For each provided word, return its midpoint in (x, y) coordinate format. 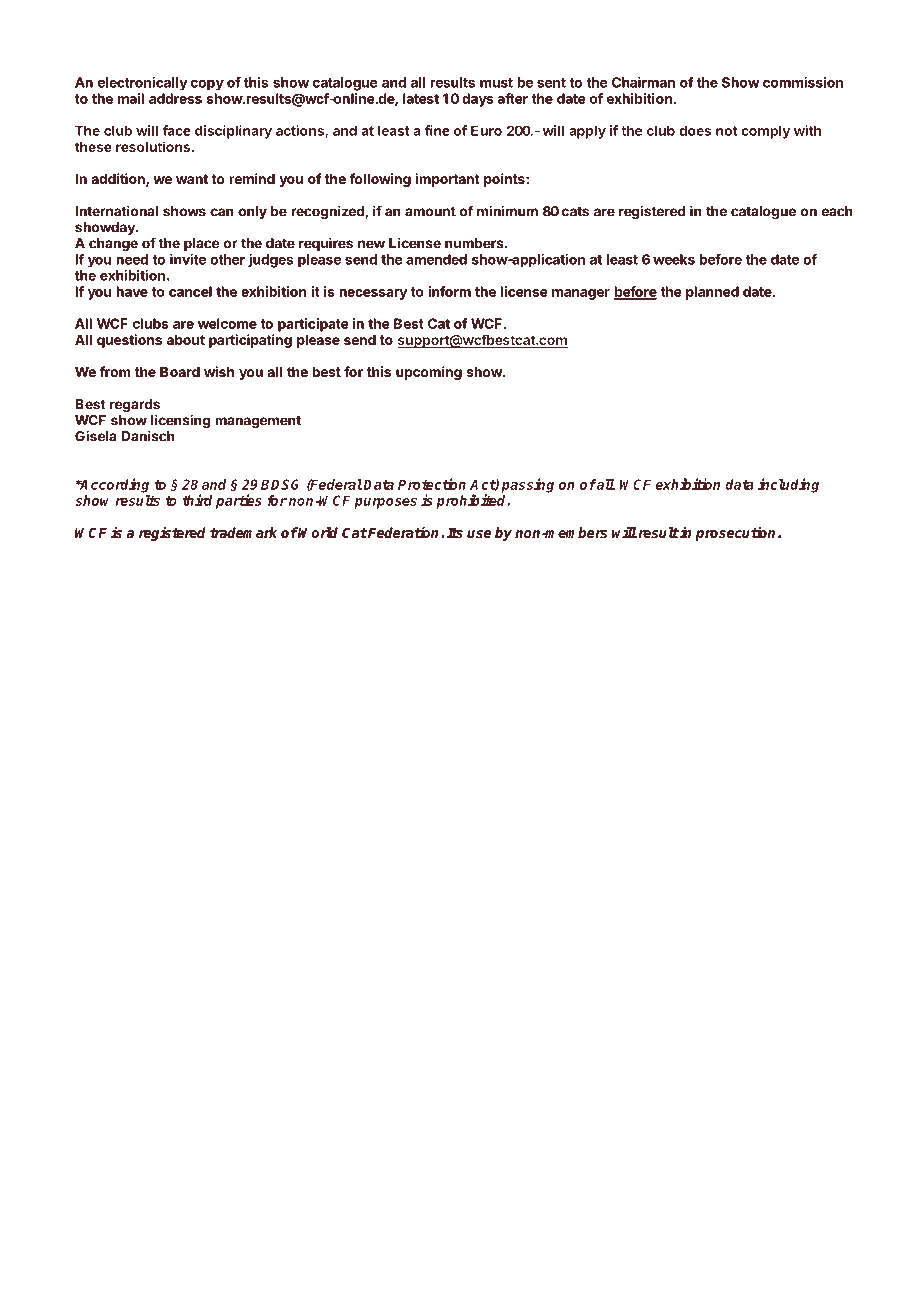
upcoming (429, 373)
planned (712, 293)
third (197, 500)
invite (188, 259)
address (175, 98)
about (186, 340)
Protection (432, 484)
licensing (180, 422)
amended (436, 259)
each (837, 211)
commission (803, 82)
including (788, 485)
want (192, 179)
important (447, 180)
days (477, 100)
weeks (674, 259)
